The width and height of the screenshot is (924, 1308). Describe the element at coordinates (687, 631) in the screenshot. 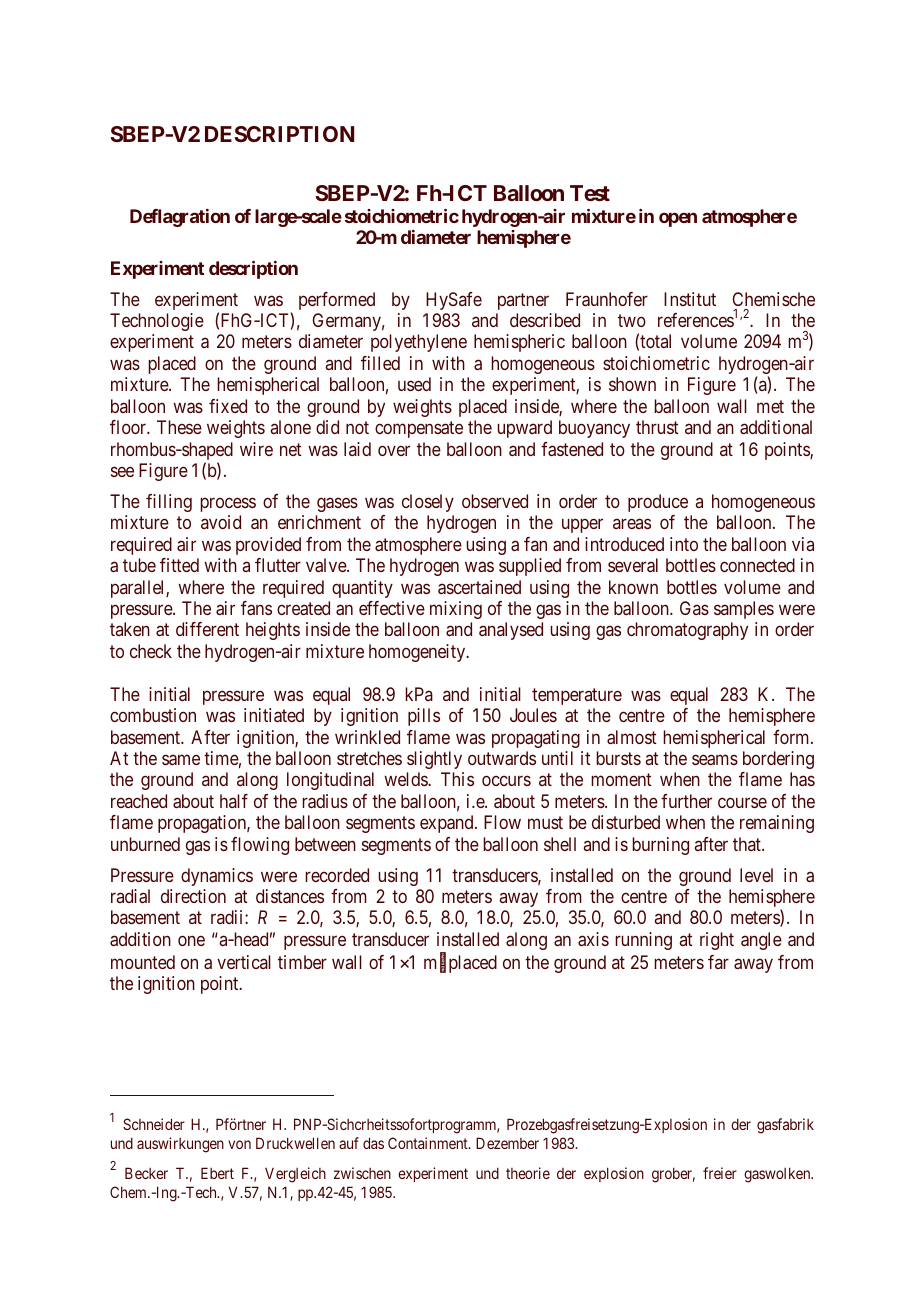

I see `chromatography` at that location.
